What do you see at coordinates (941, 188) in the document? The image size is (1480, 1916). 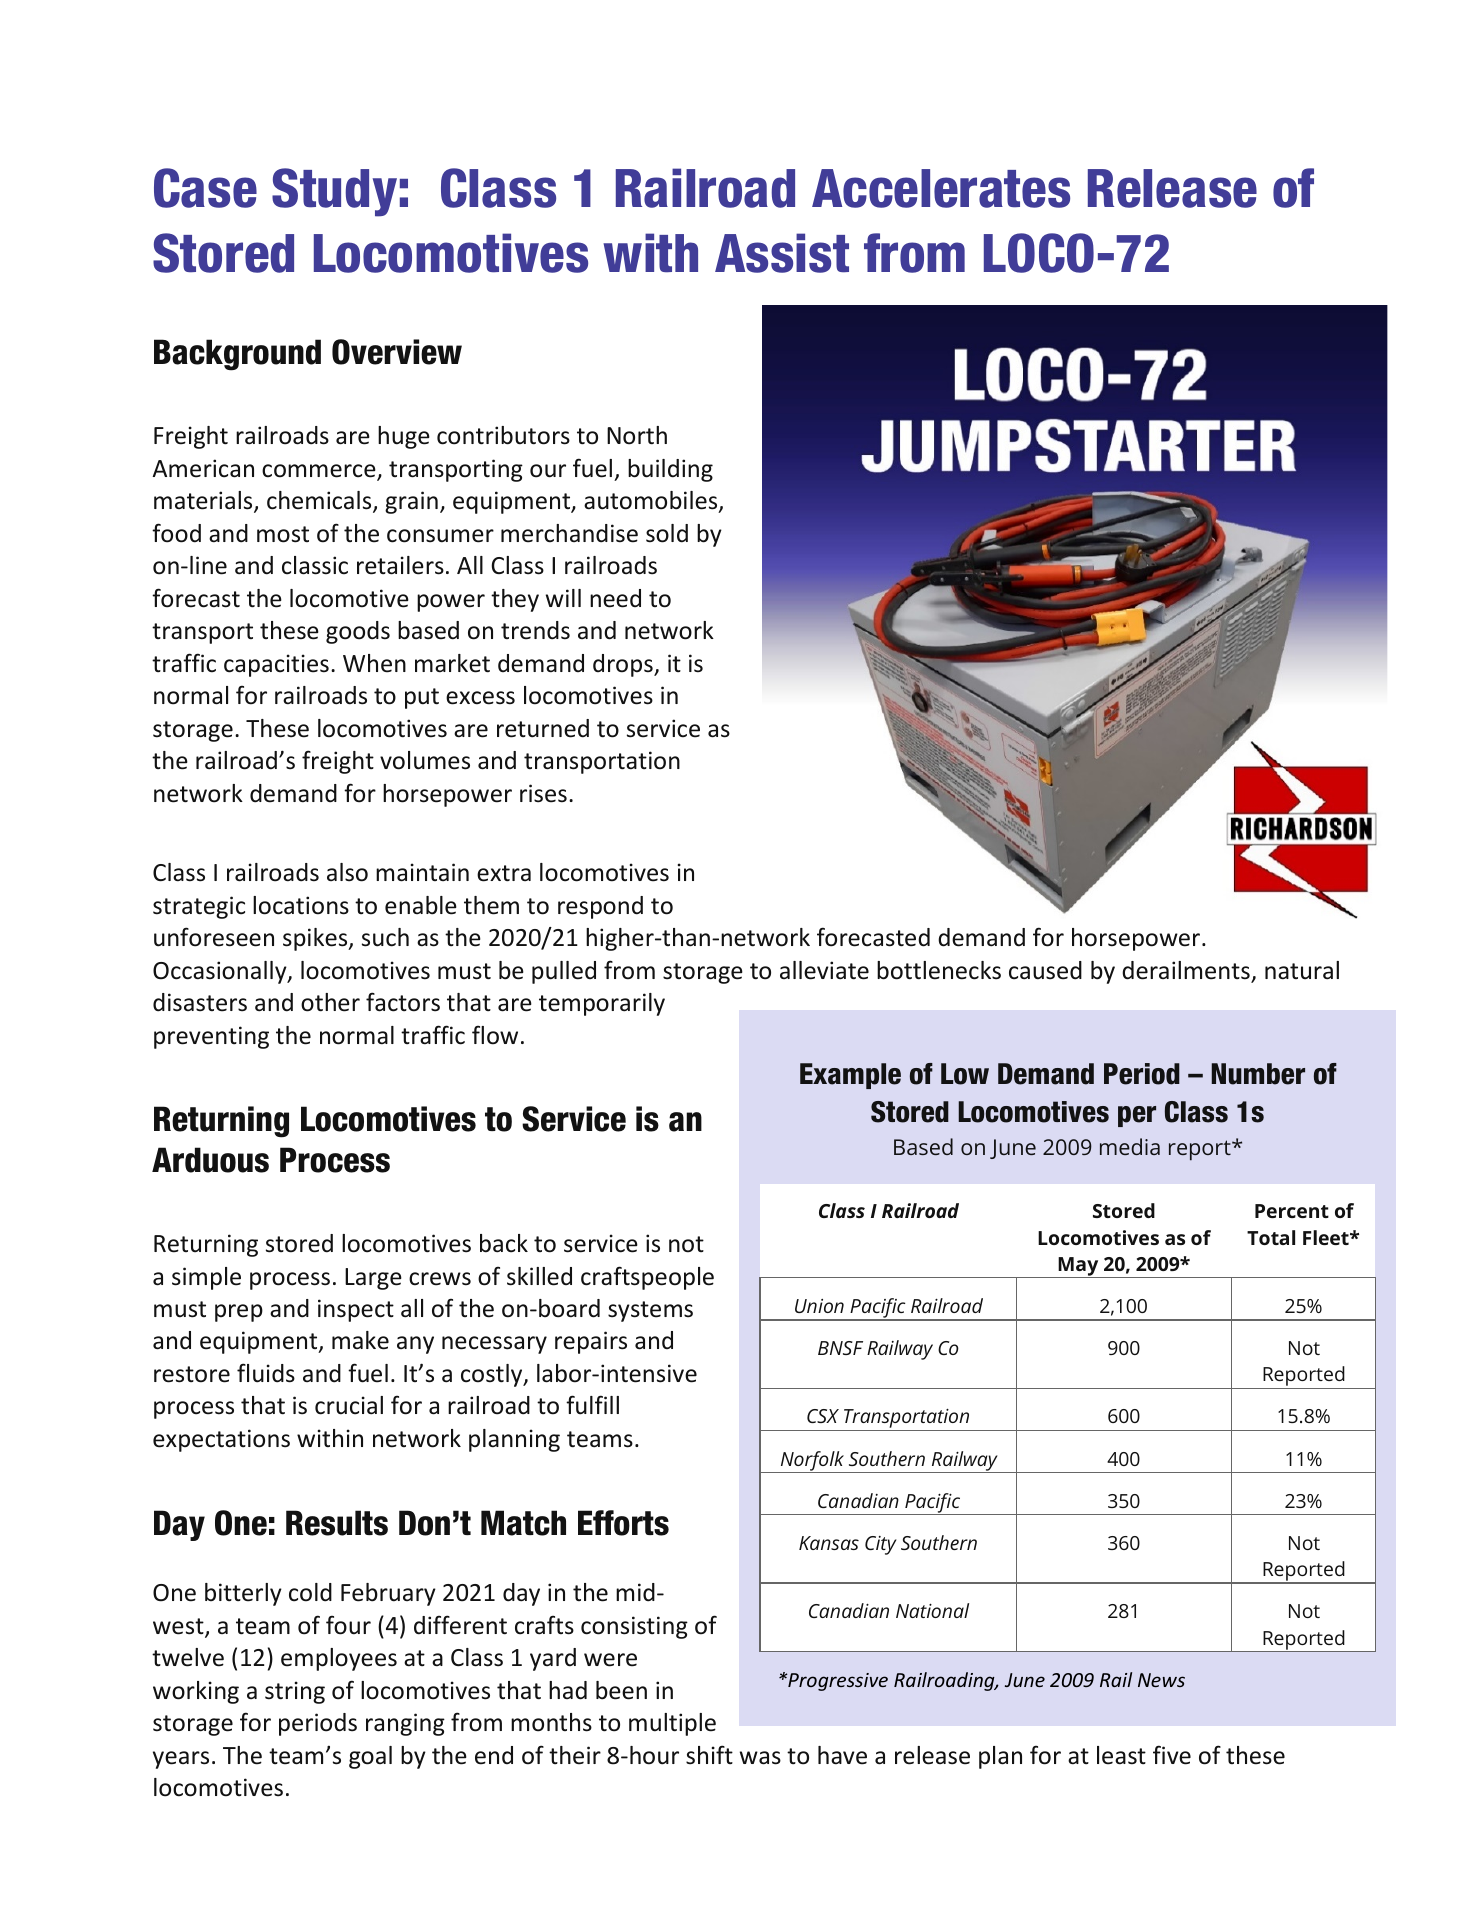 I see `Accelerates` at bounding box center [941, 188].
